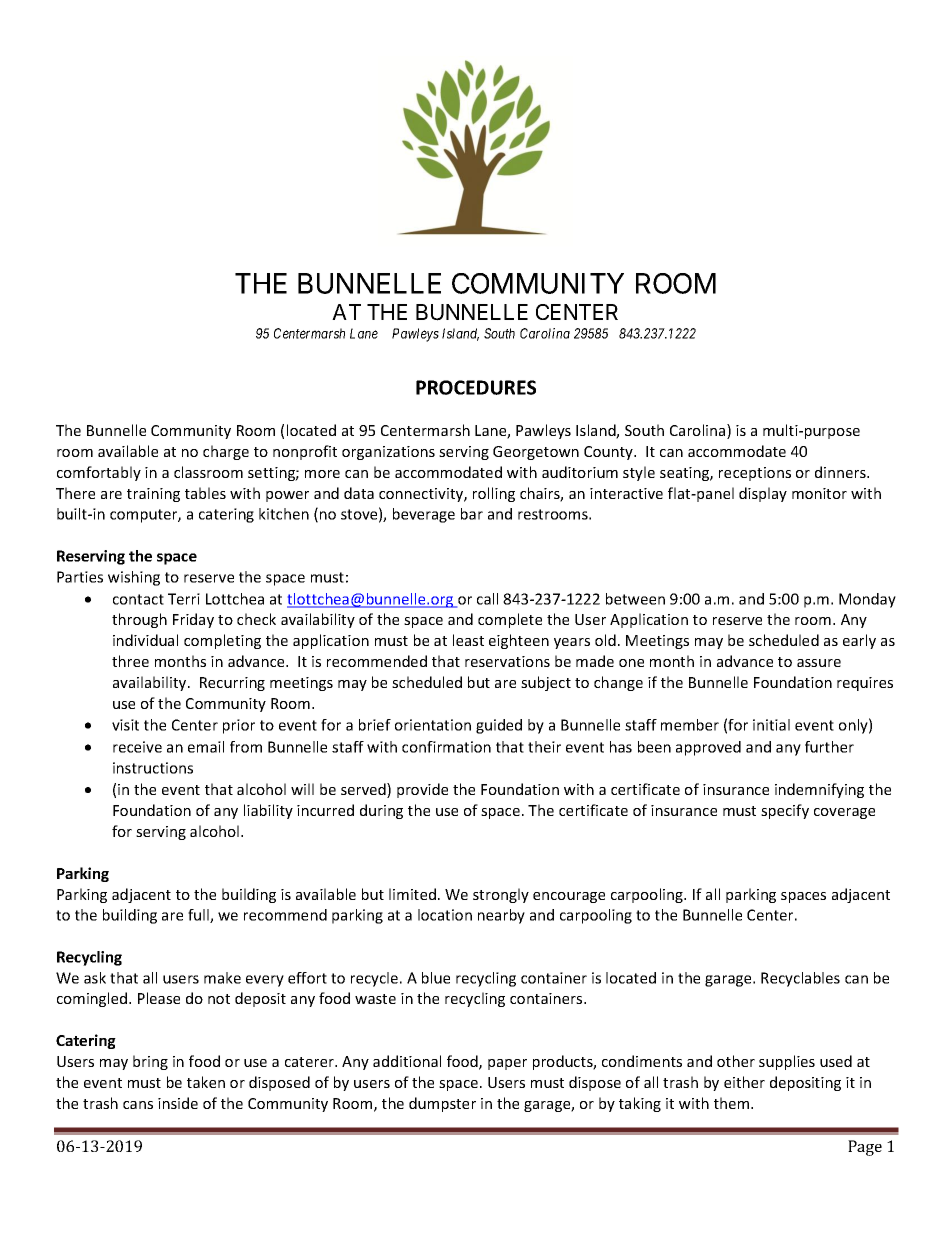 The height and width of the screenshot is (1233, 952). What do you see at coordinates (178, 1103) in the screenshot?
I see `inside` at bounding box center [178, 1103].
